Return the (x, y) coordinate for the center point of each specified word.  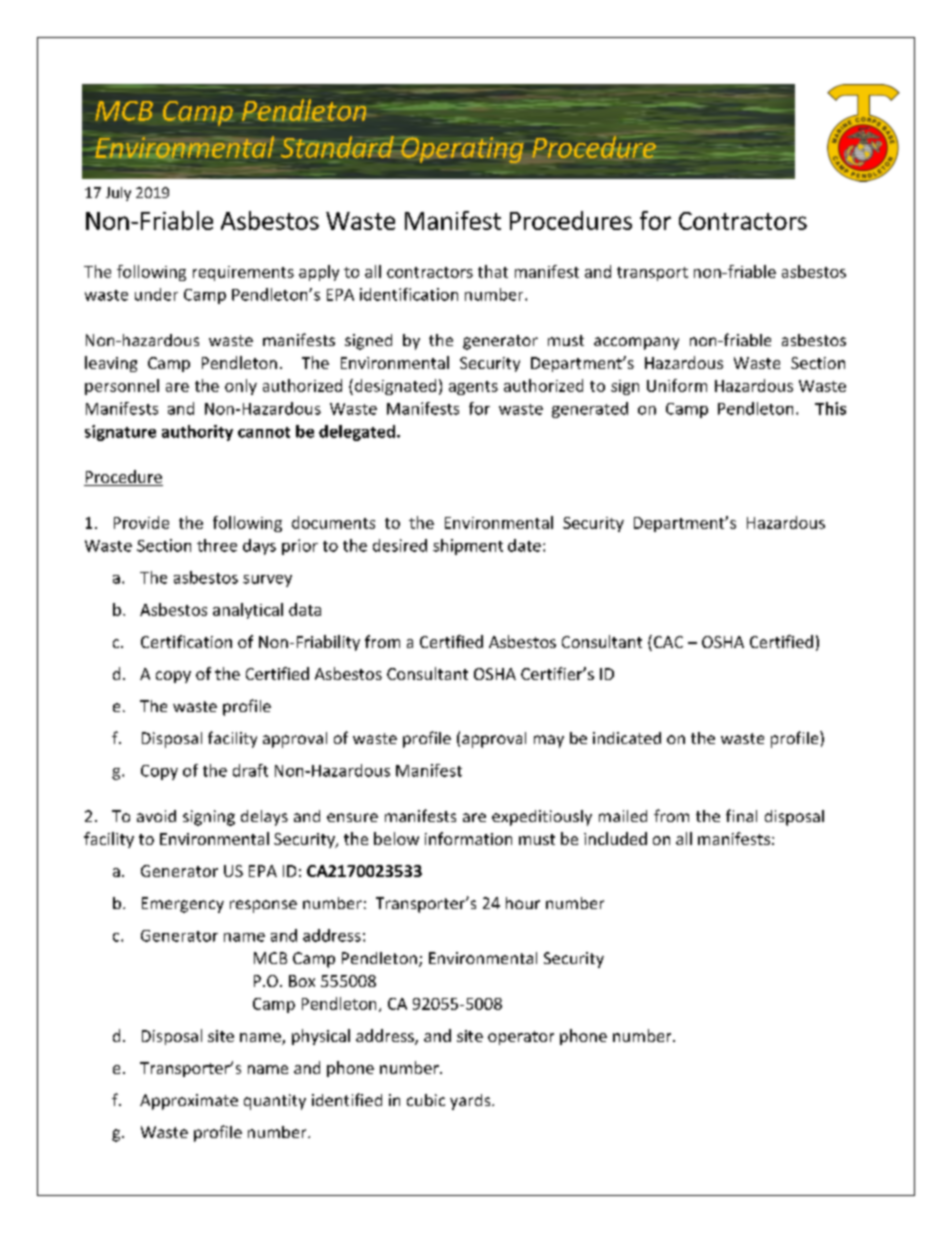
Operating (462, 150)
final (741, 815)
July (118, 194)
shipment (468, 547)
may (549, 741)
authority (197, 433)
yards (471, 1102)
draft (250, 770)
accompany (636, 343)
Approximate (189, 1102)
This (830, 408)
